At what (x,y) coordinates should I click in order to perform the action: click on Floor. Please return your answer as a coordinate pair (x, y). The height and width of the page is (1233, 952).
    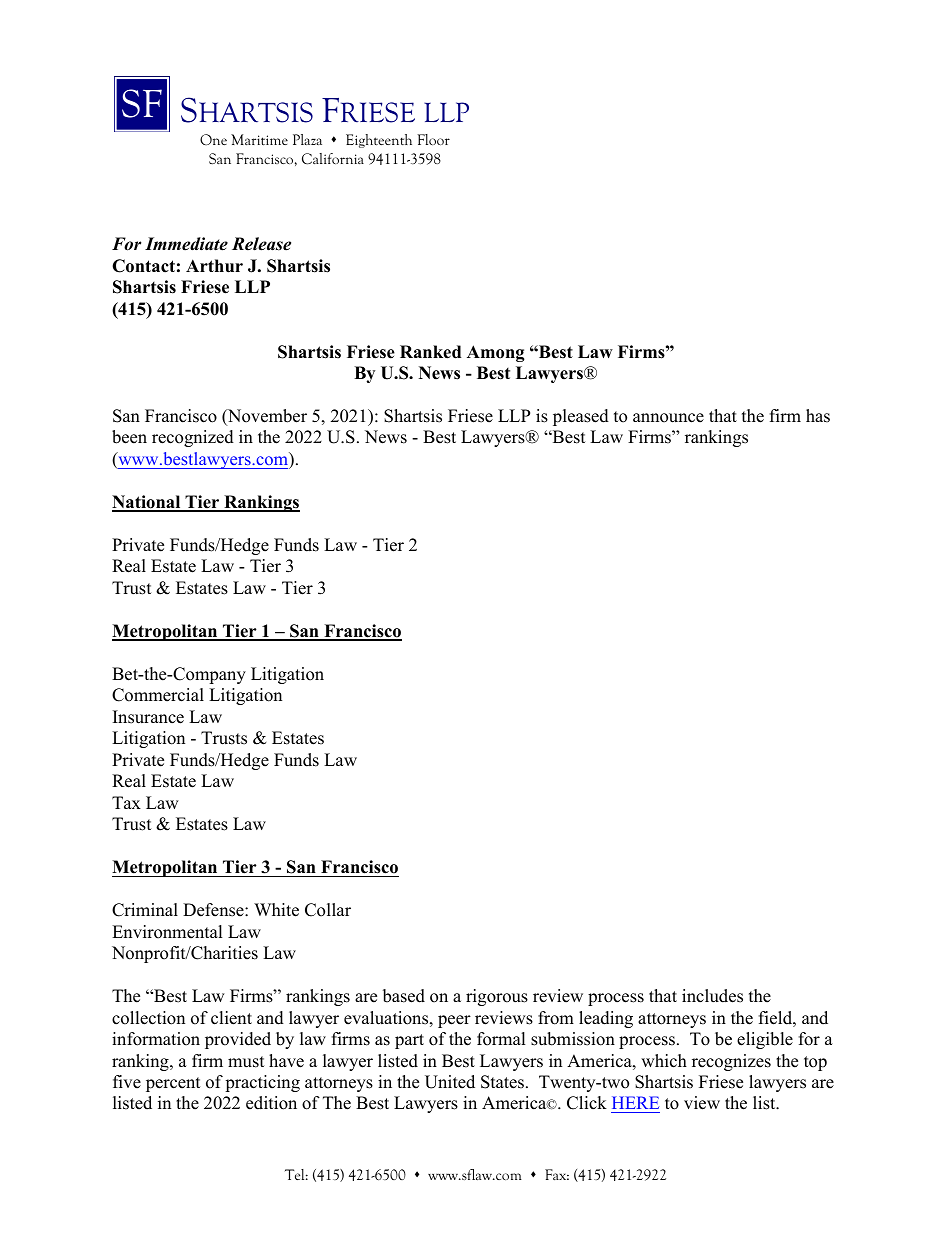
    Looking at the image, I should click on (433, 139).
